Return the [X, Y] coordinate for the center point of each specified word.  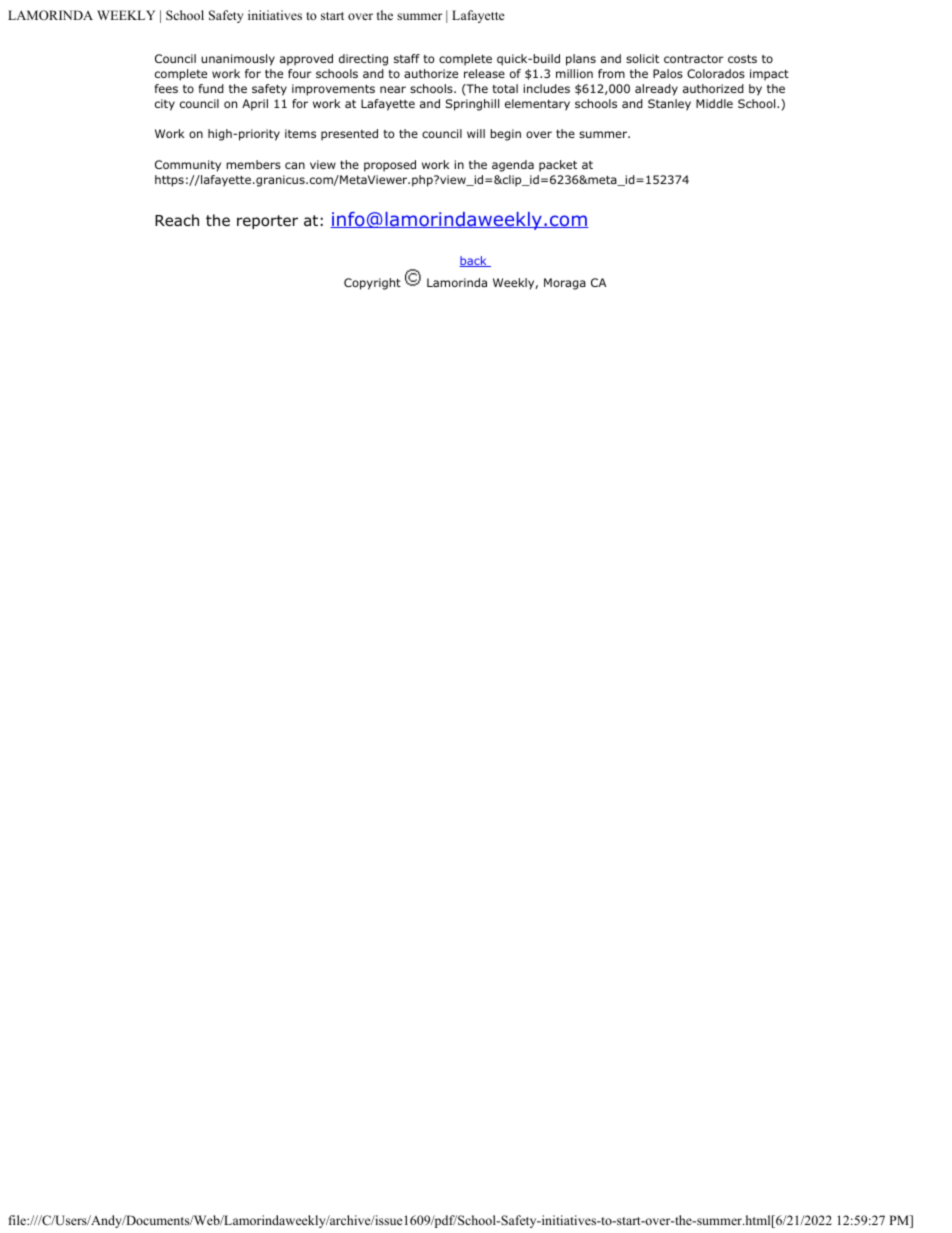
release [484, 73]
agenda [513, 166]
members [253, 164]
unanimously [238, 60]
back [474, 261]
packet [558, 166]
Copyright [372, 284]
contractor [694, 59]
